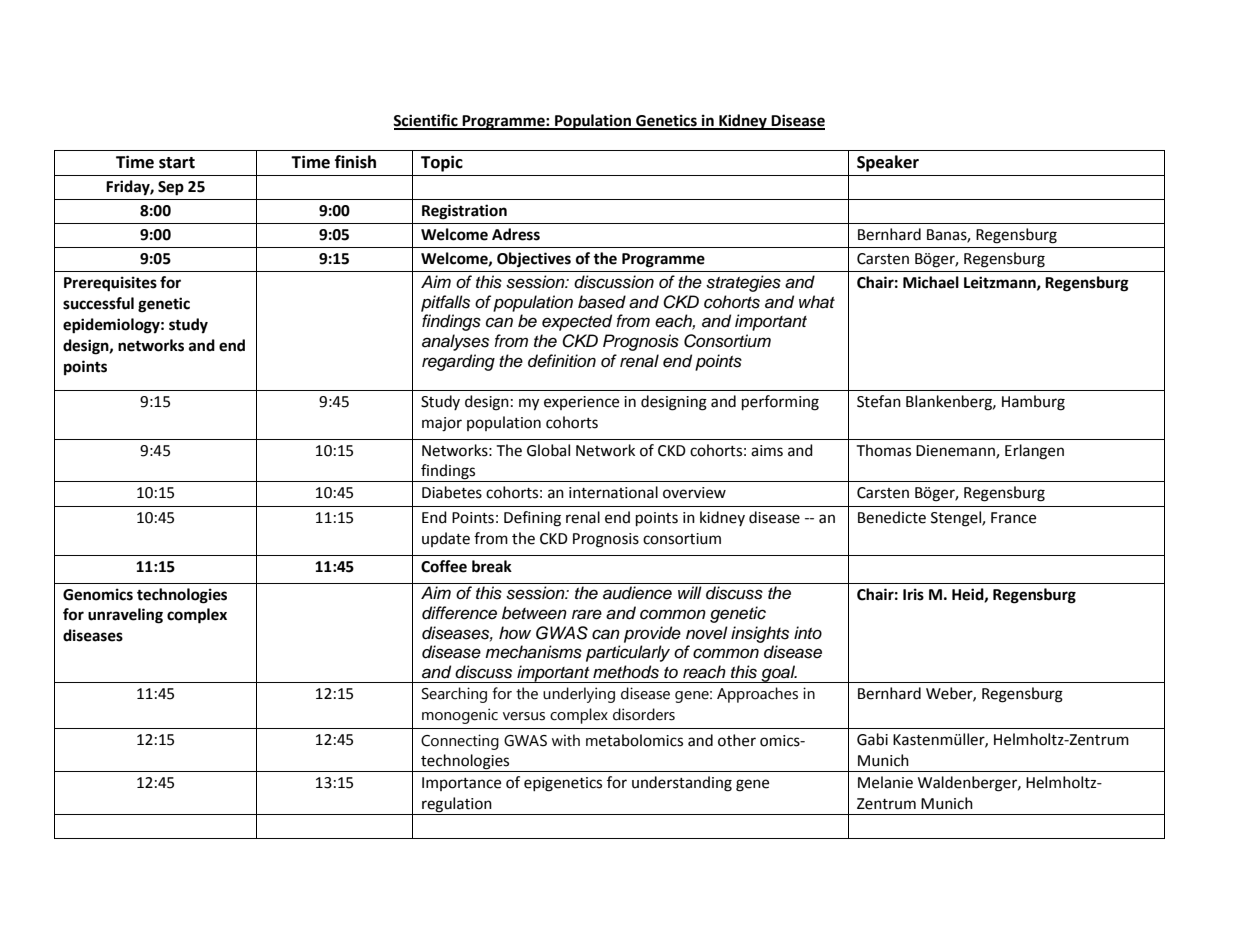 Image resolution: width=1233 pixels, height=952 pixels. What do you see at coordinates (913, 594) in the document?
I see `Iris` at bounding box center [913, 594].
